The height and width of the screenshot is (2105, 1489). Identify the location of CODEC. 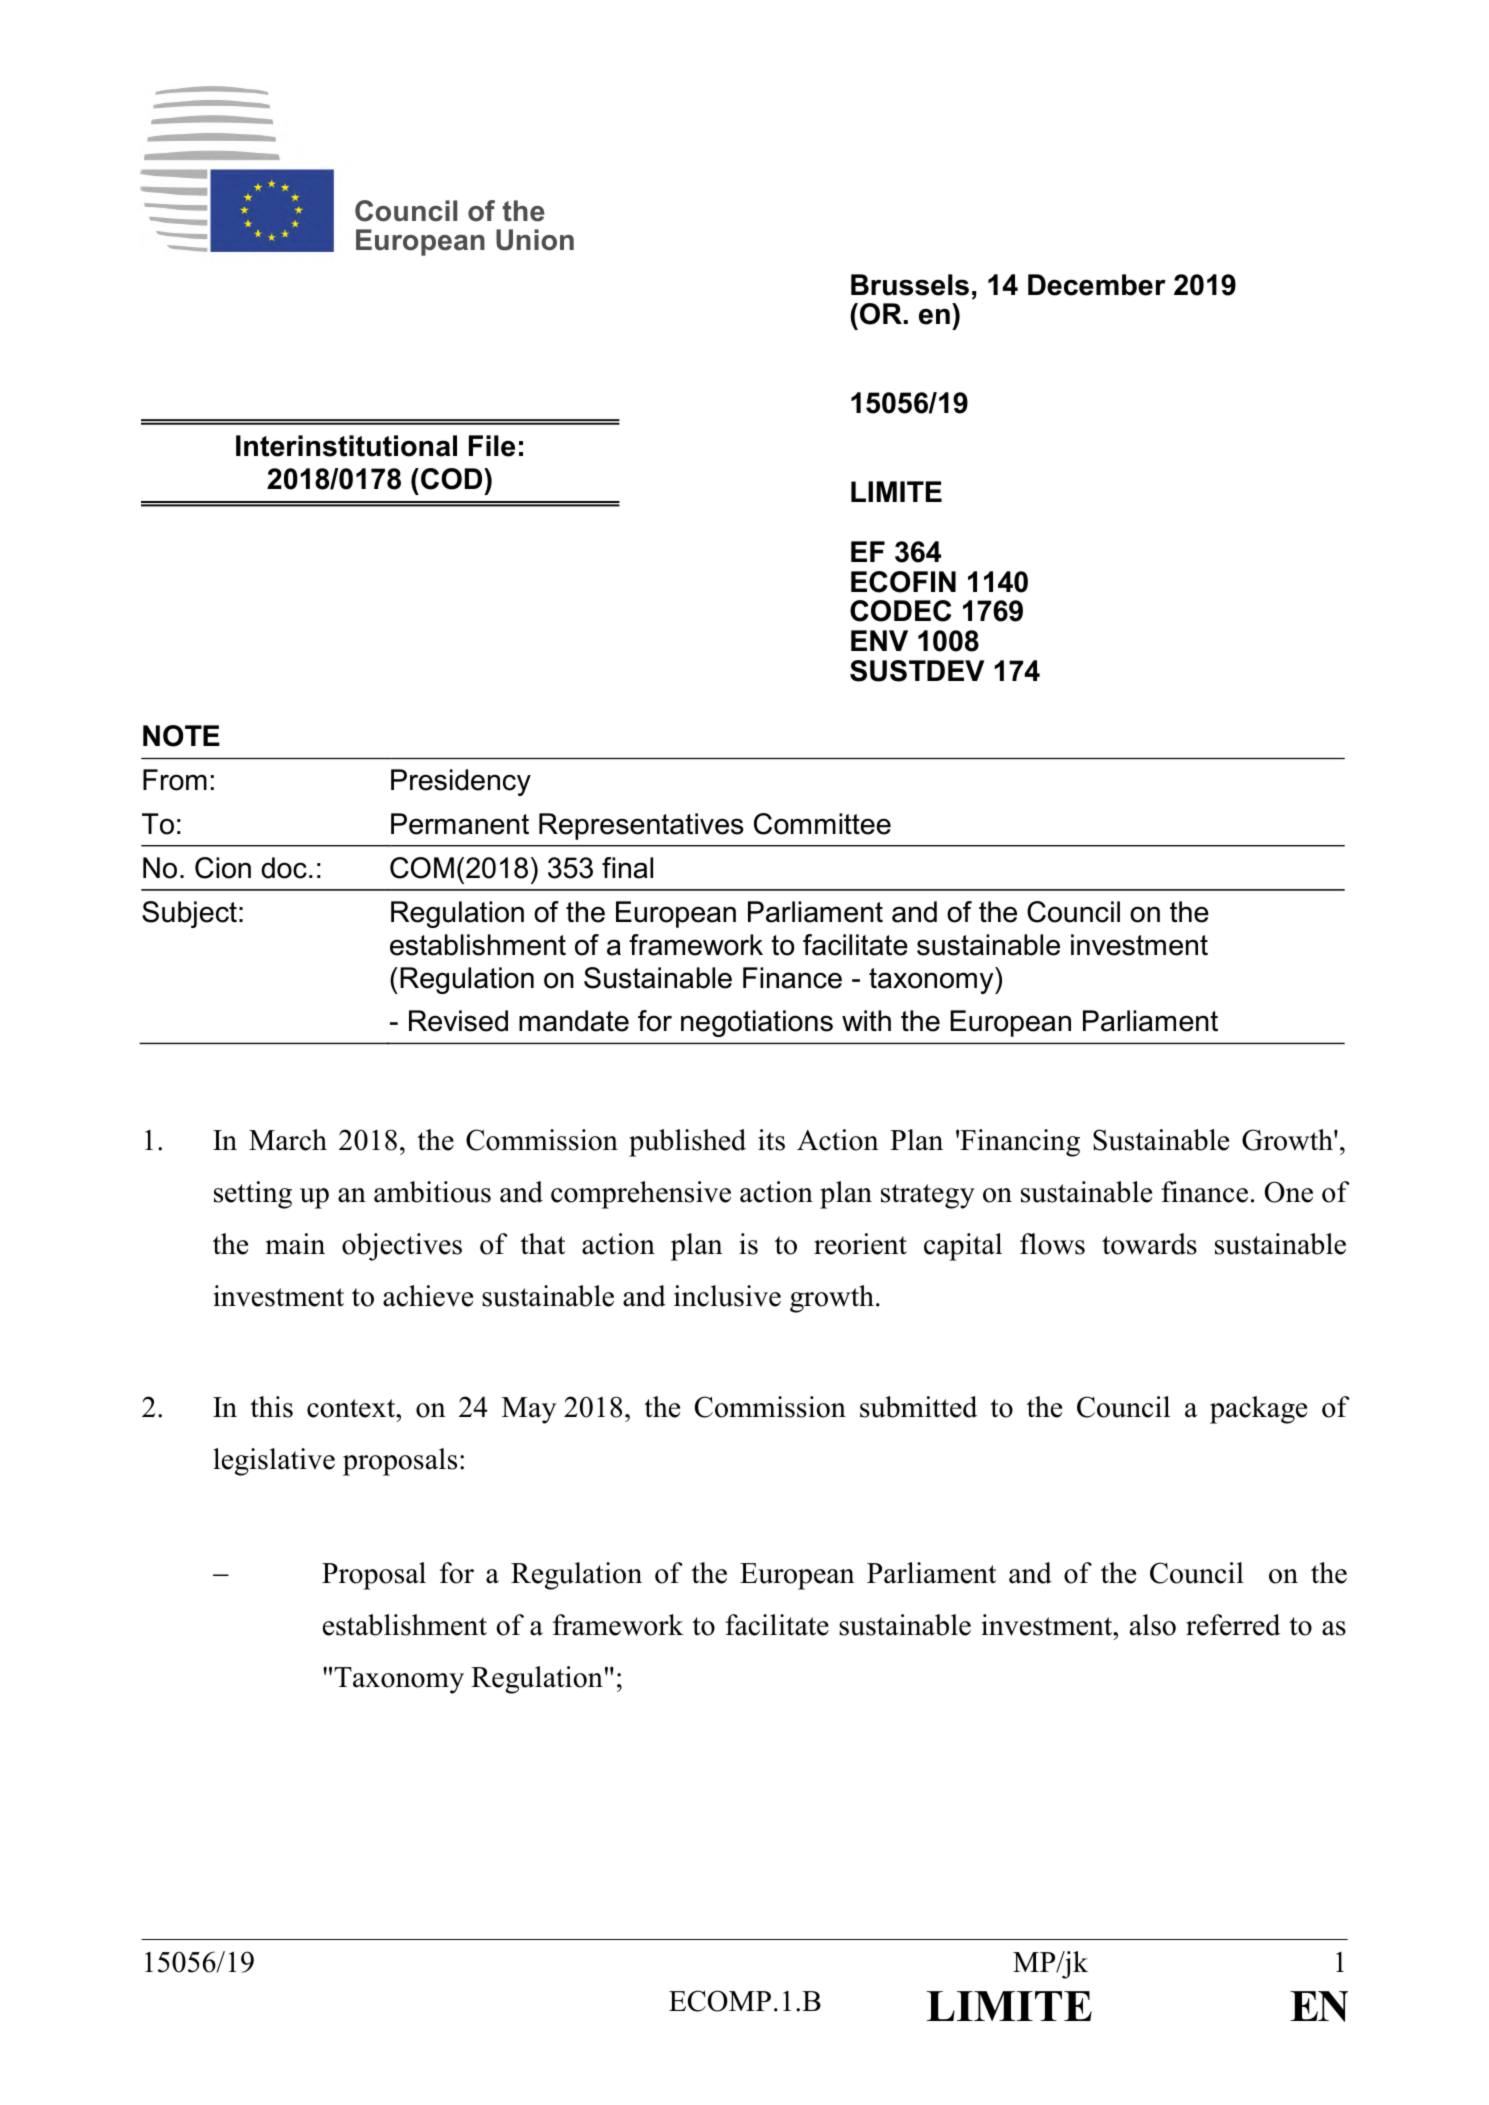
(900, 611).
